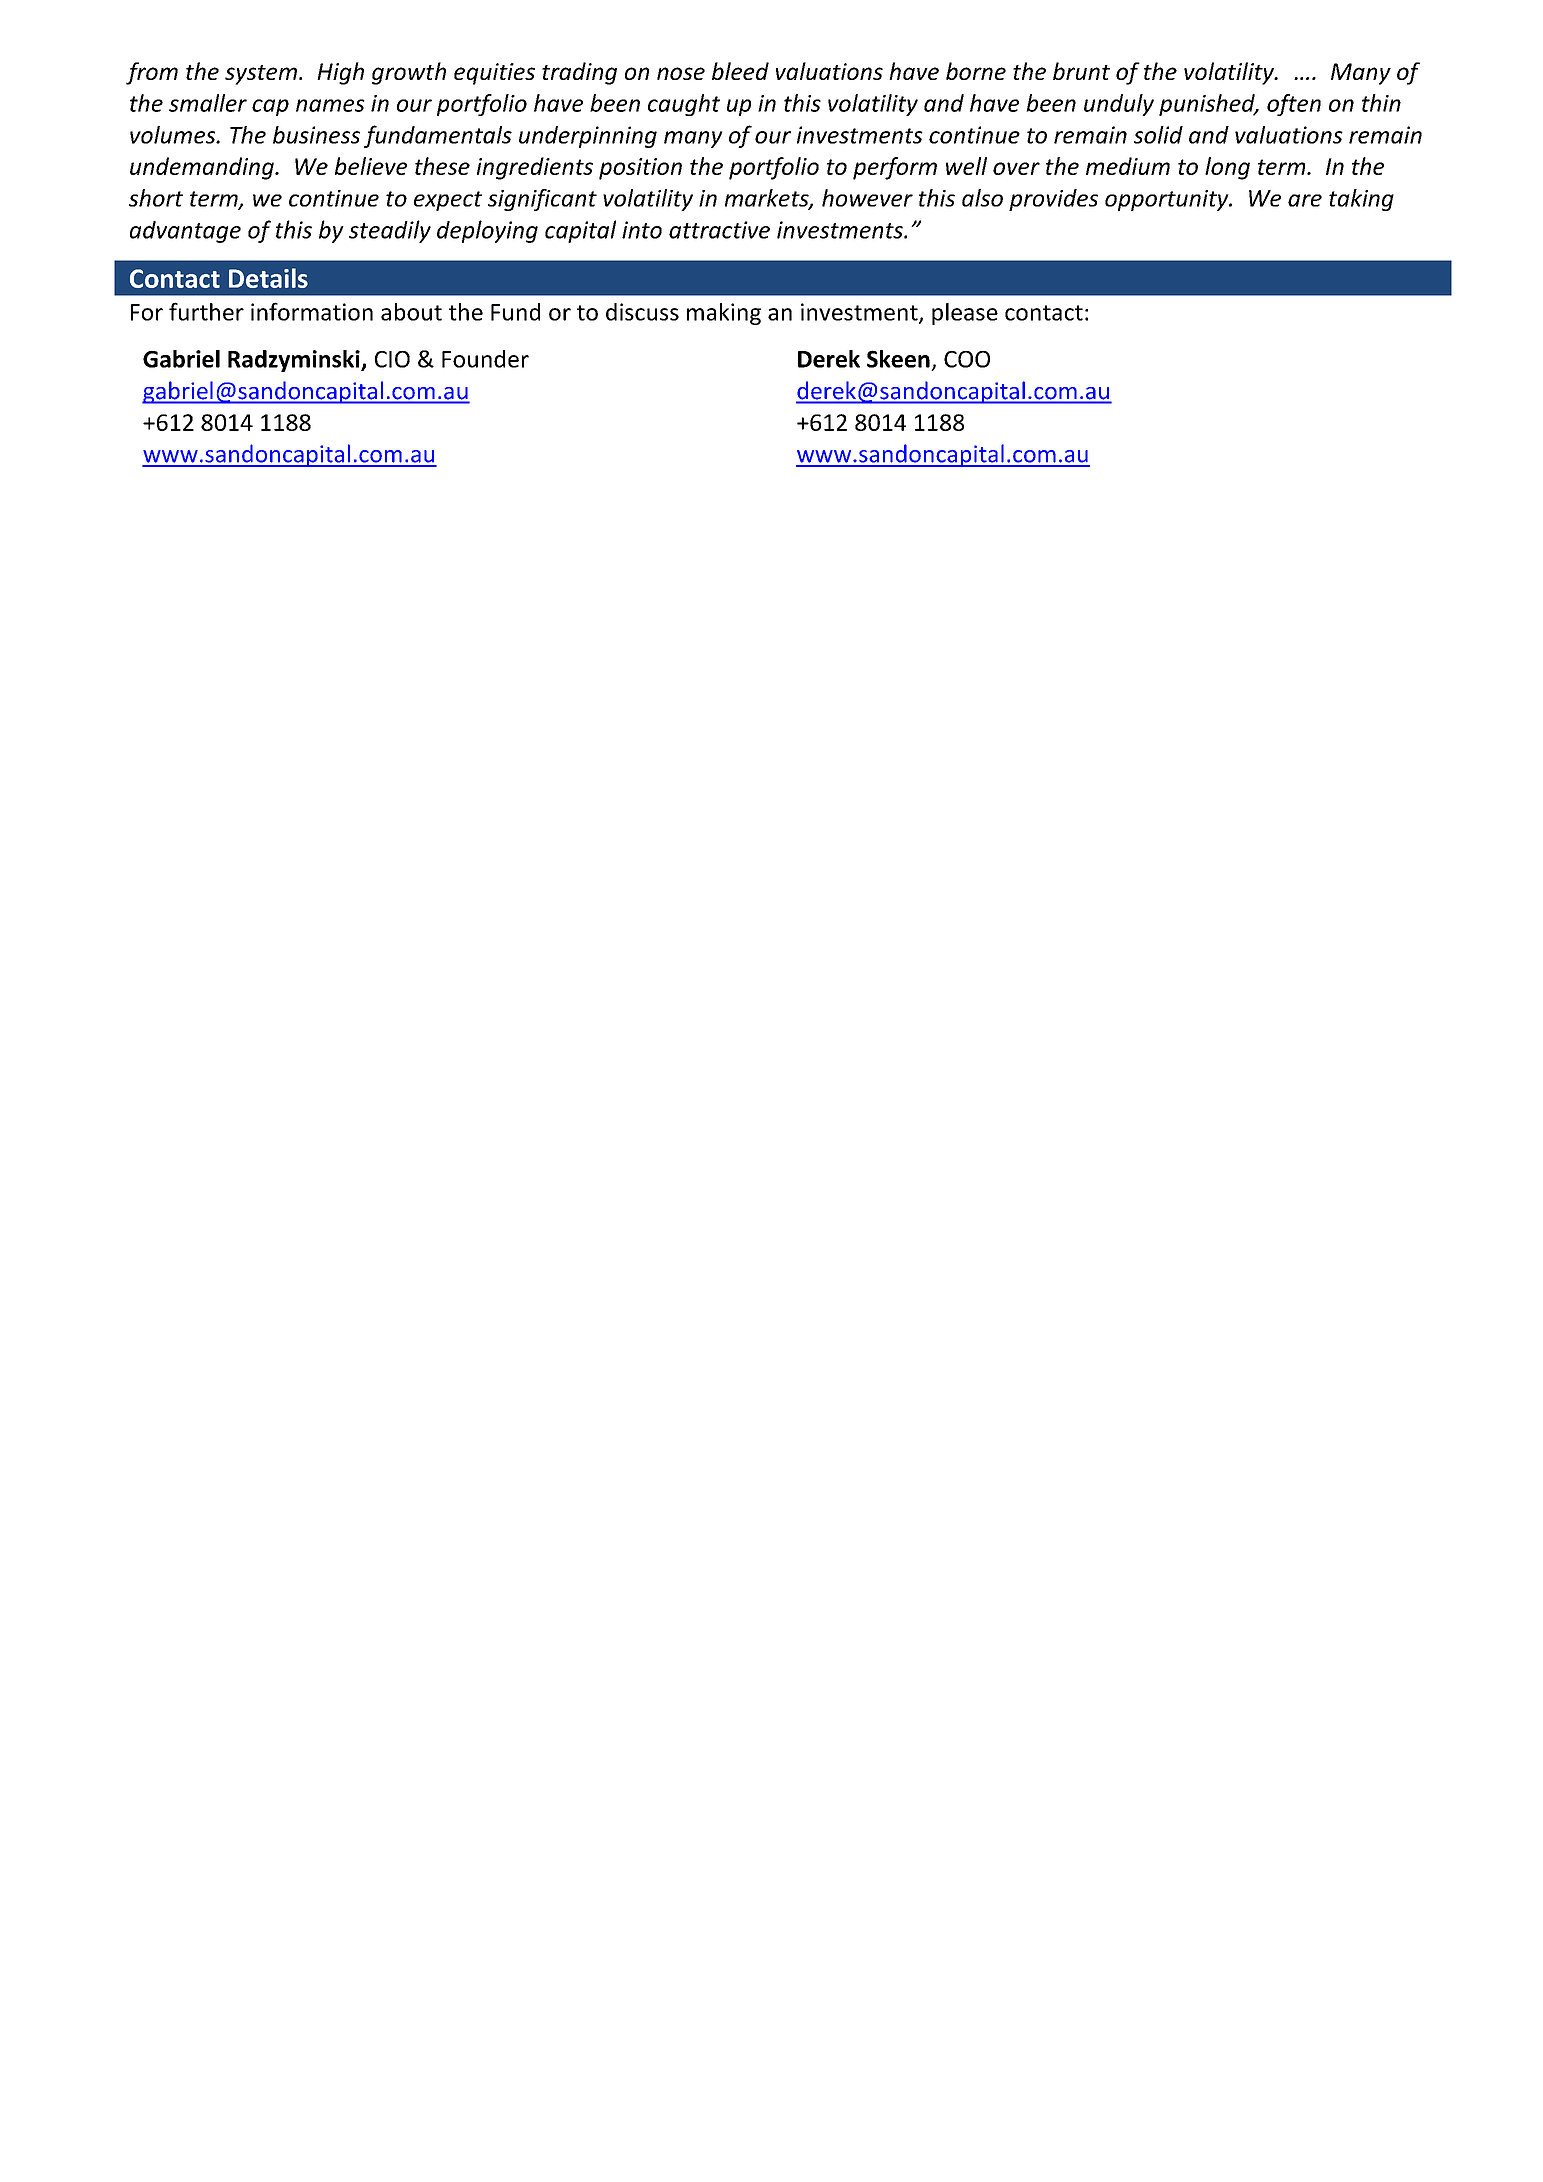  What do you see at coordinates (967, 359) in the screenshot?
I see `COO` at bounding box center [967, 359].
